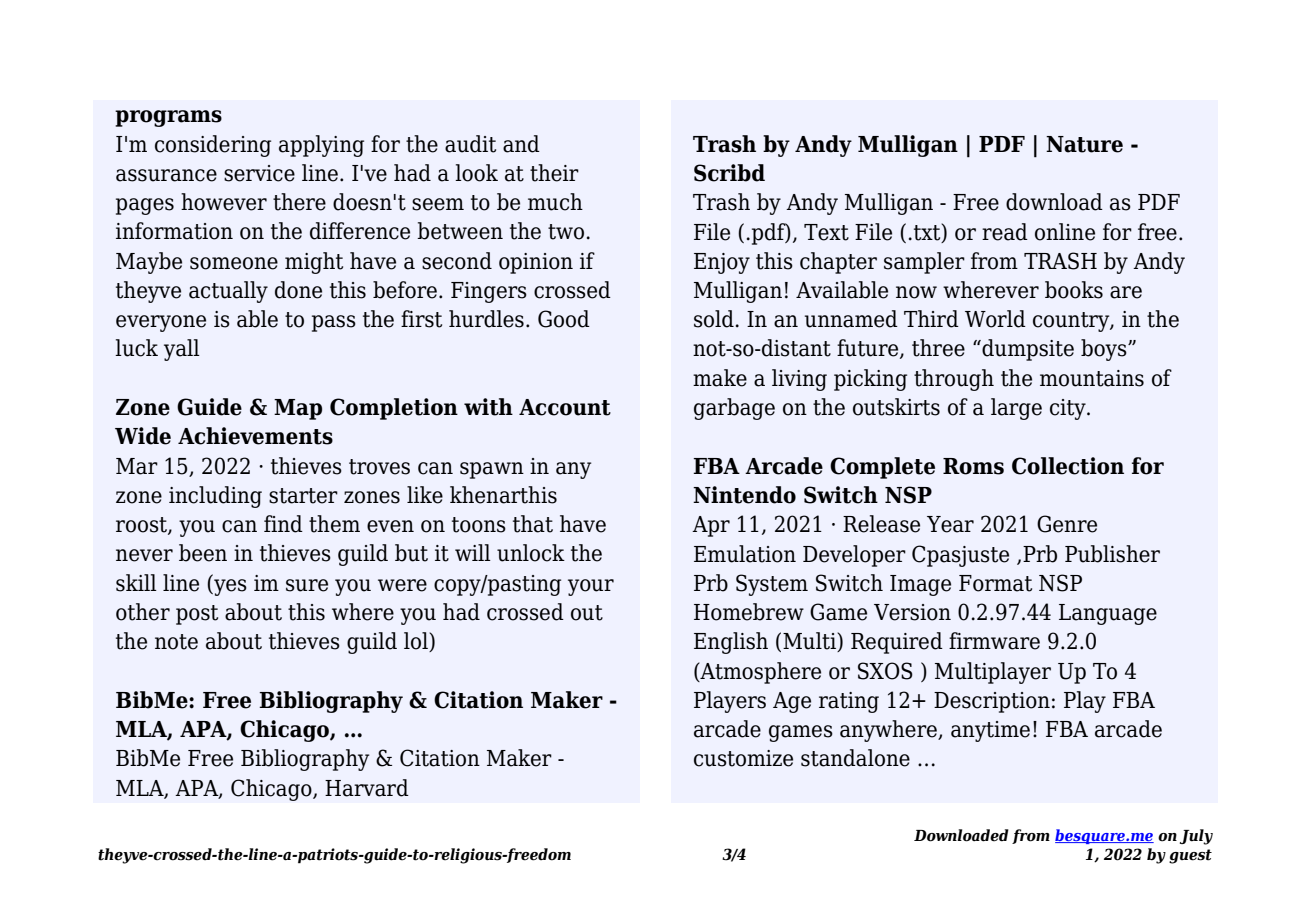 The image size is (1311, 924). What do you see at coordinates (729, 173) in the image?
I see `Scribd` at bounding box center [729, 173].
